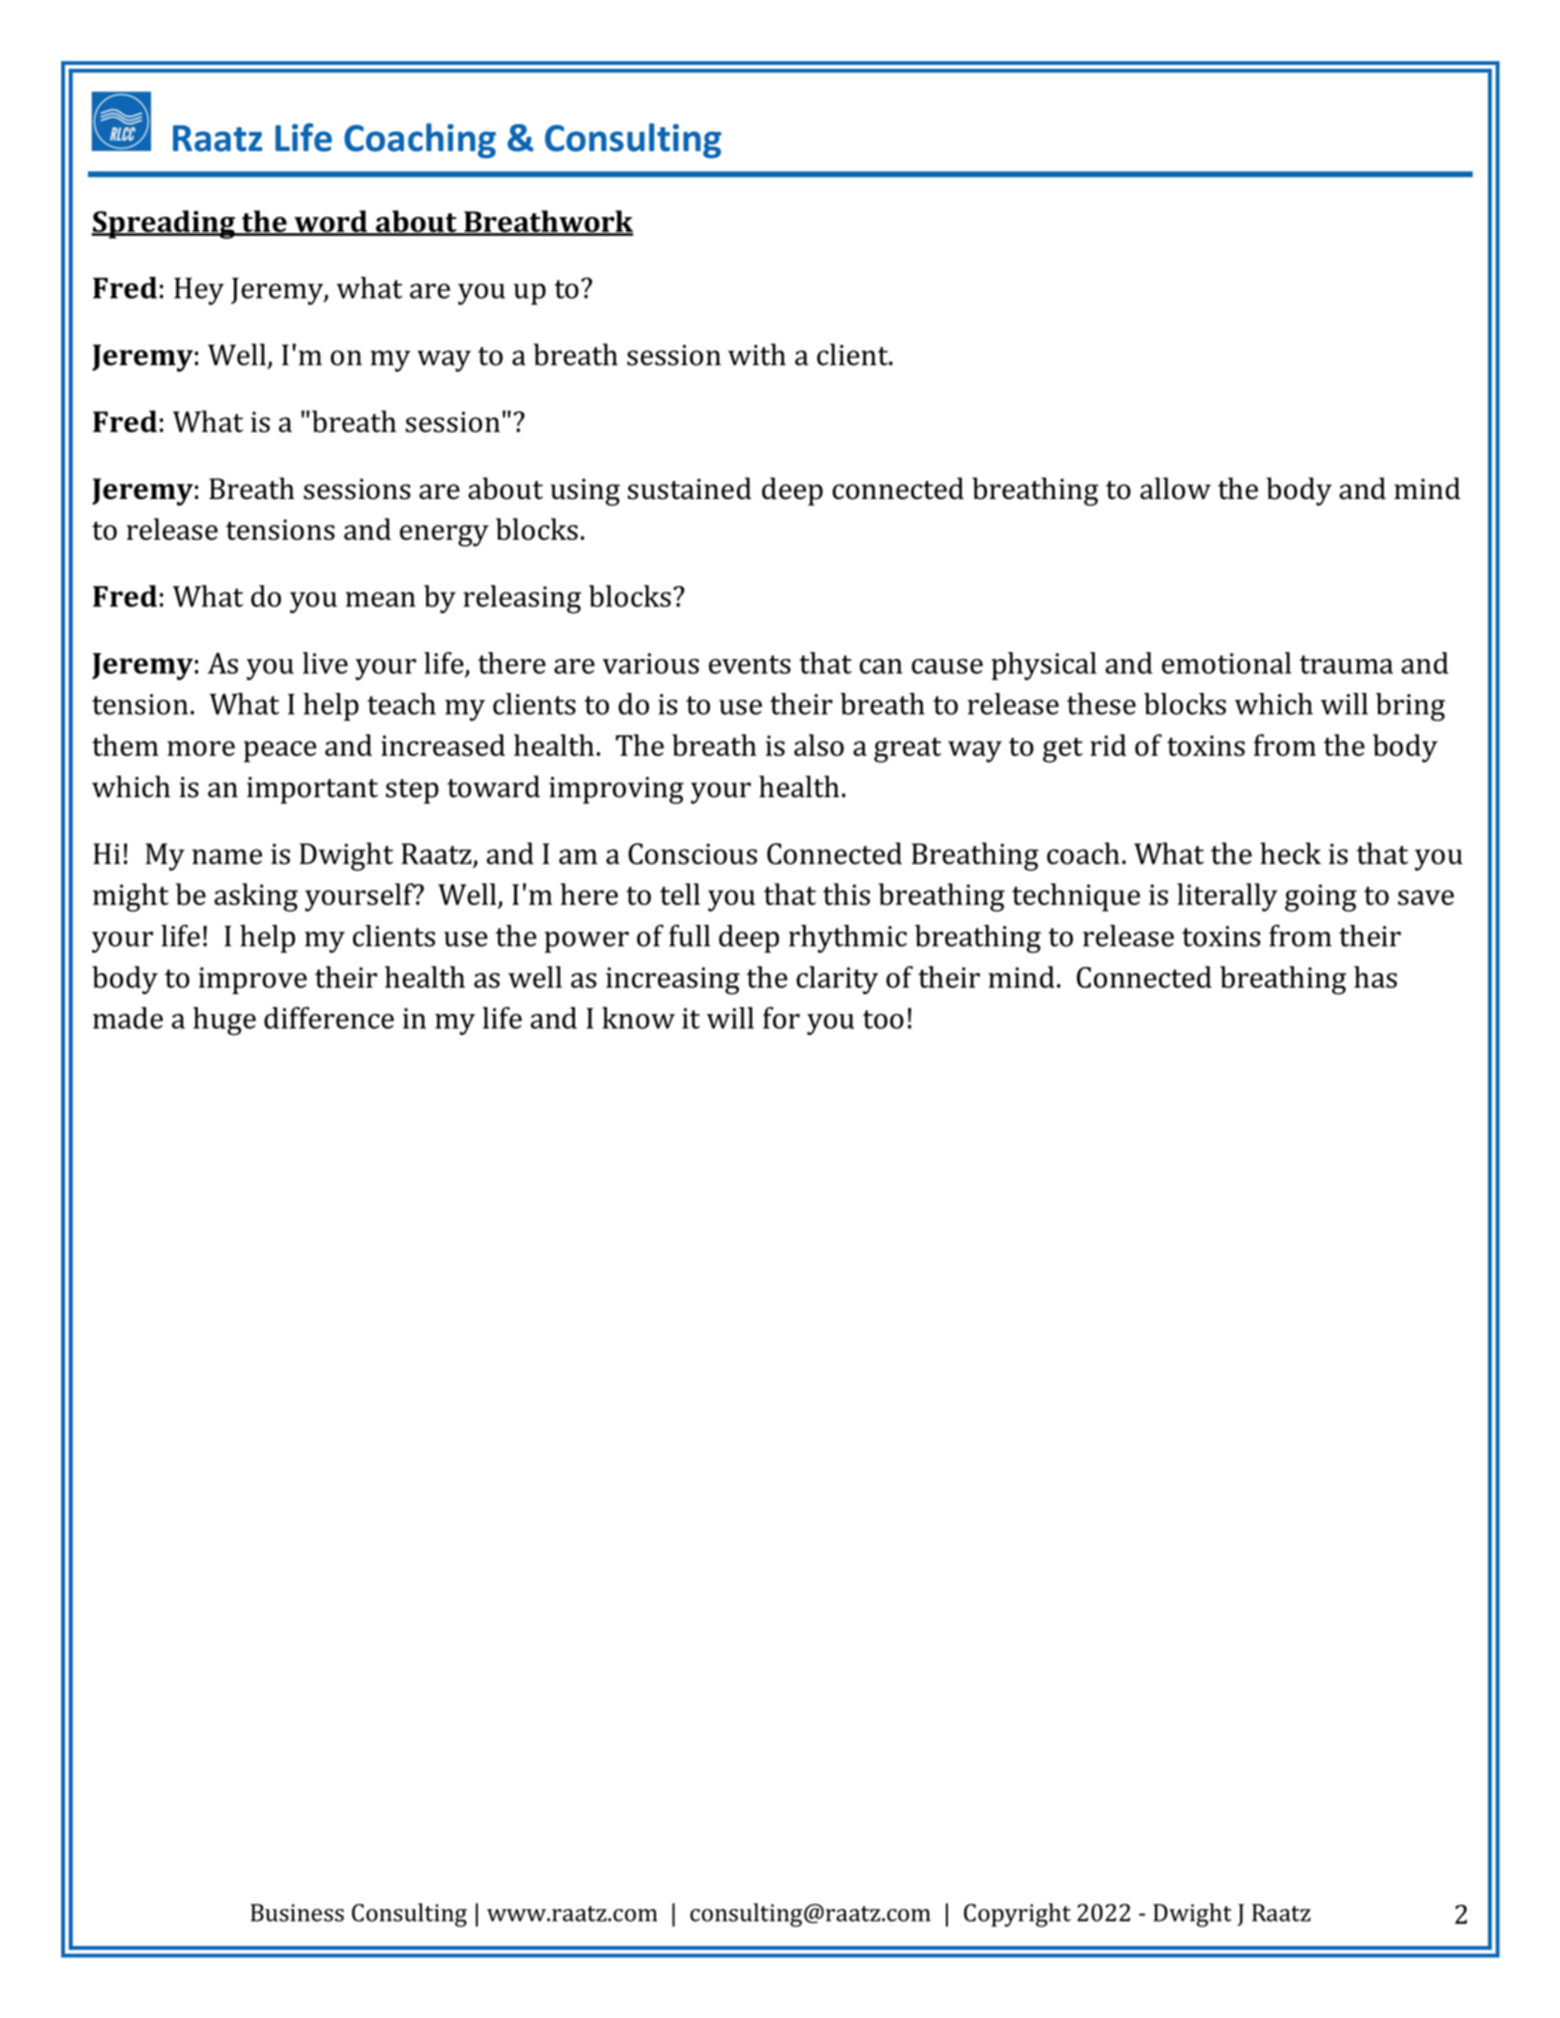 The image size is (1560, 2018). Describe the element at coordinates (224, 1021) in the screenshot. I see `huge` at that location.
